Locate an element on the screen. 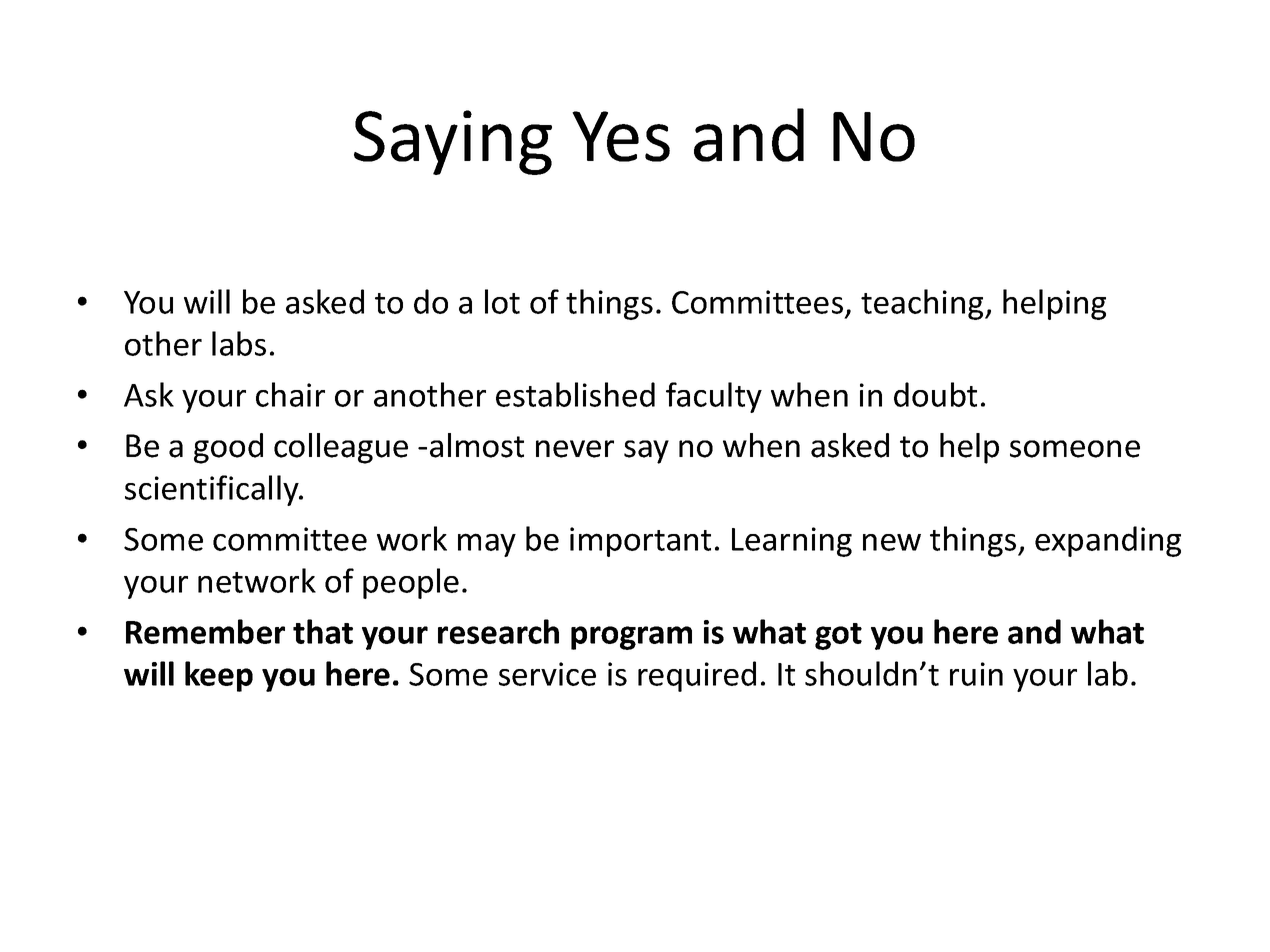  Saying is located at coordinates (453, 142).
